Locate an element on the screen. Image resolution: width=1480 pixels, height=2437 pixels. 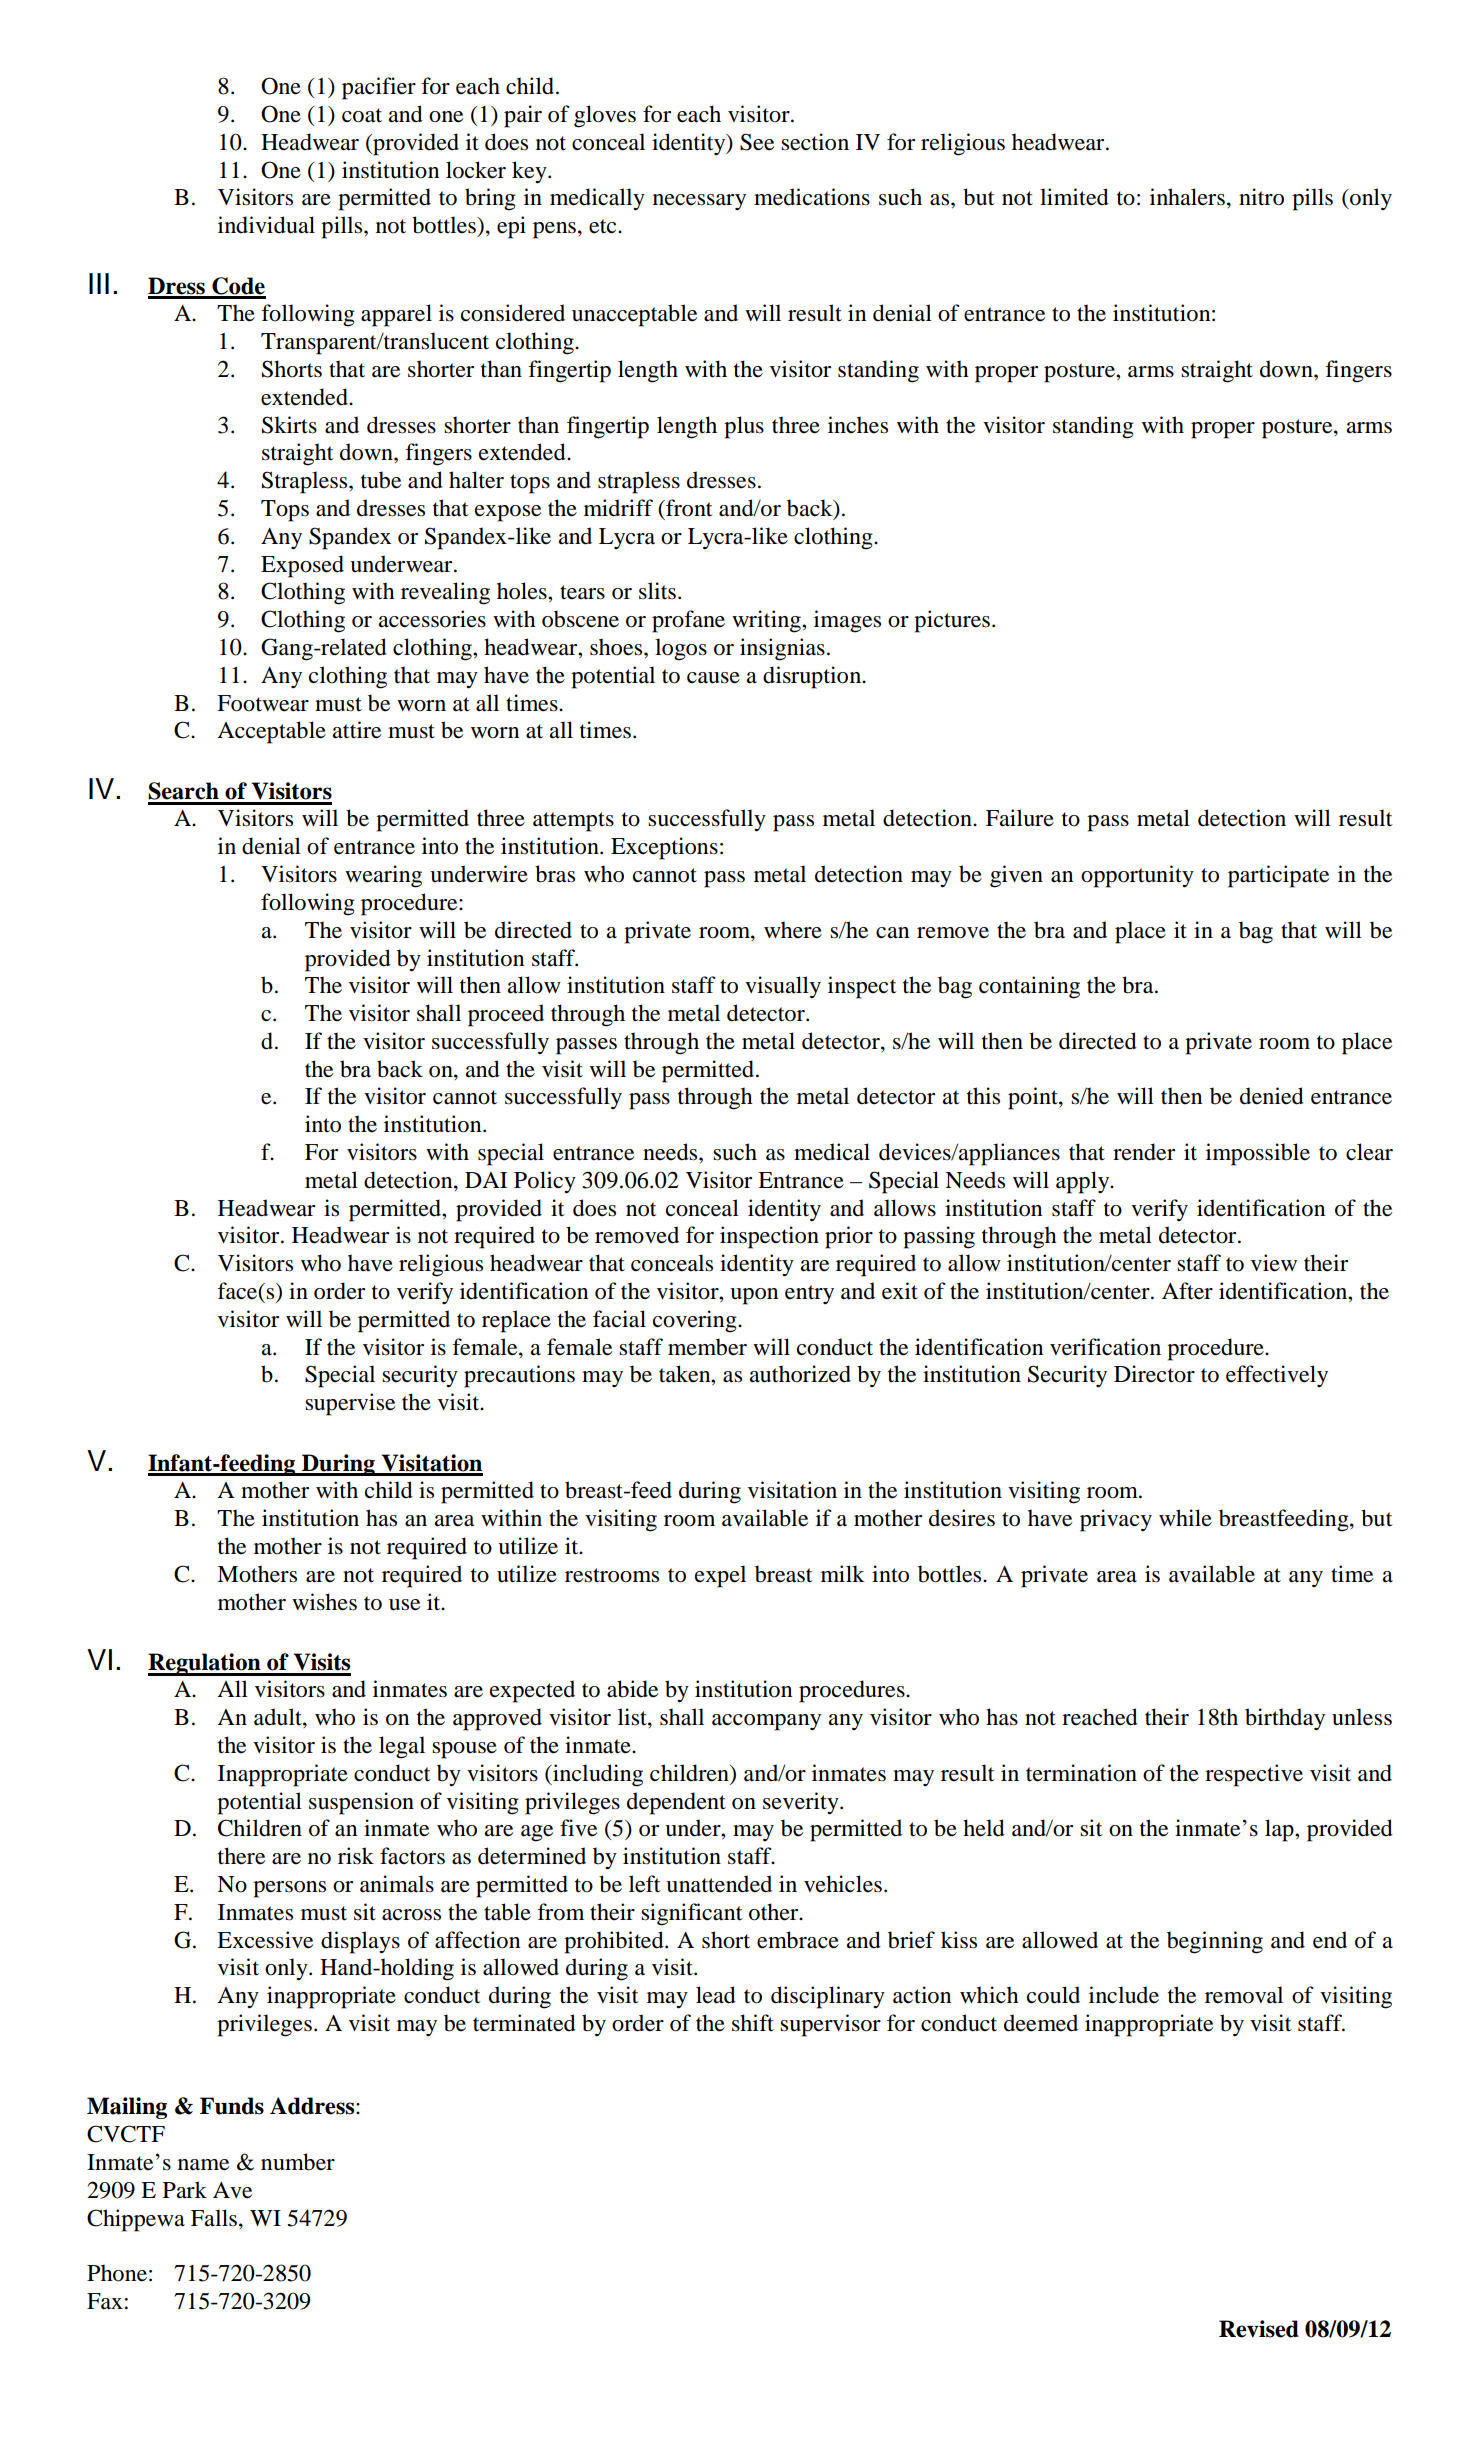
cause is located at coordinates (713, 678).
